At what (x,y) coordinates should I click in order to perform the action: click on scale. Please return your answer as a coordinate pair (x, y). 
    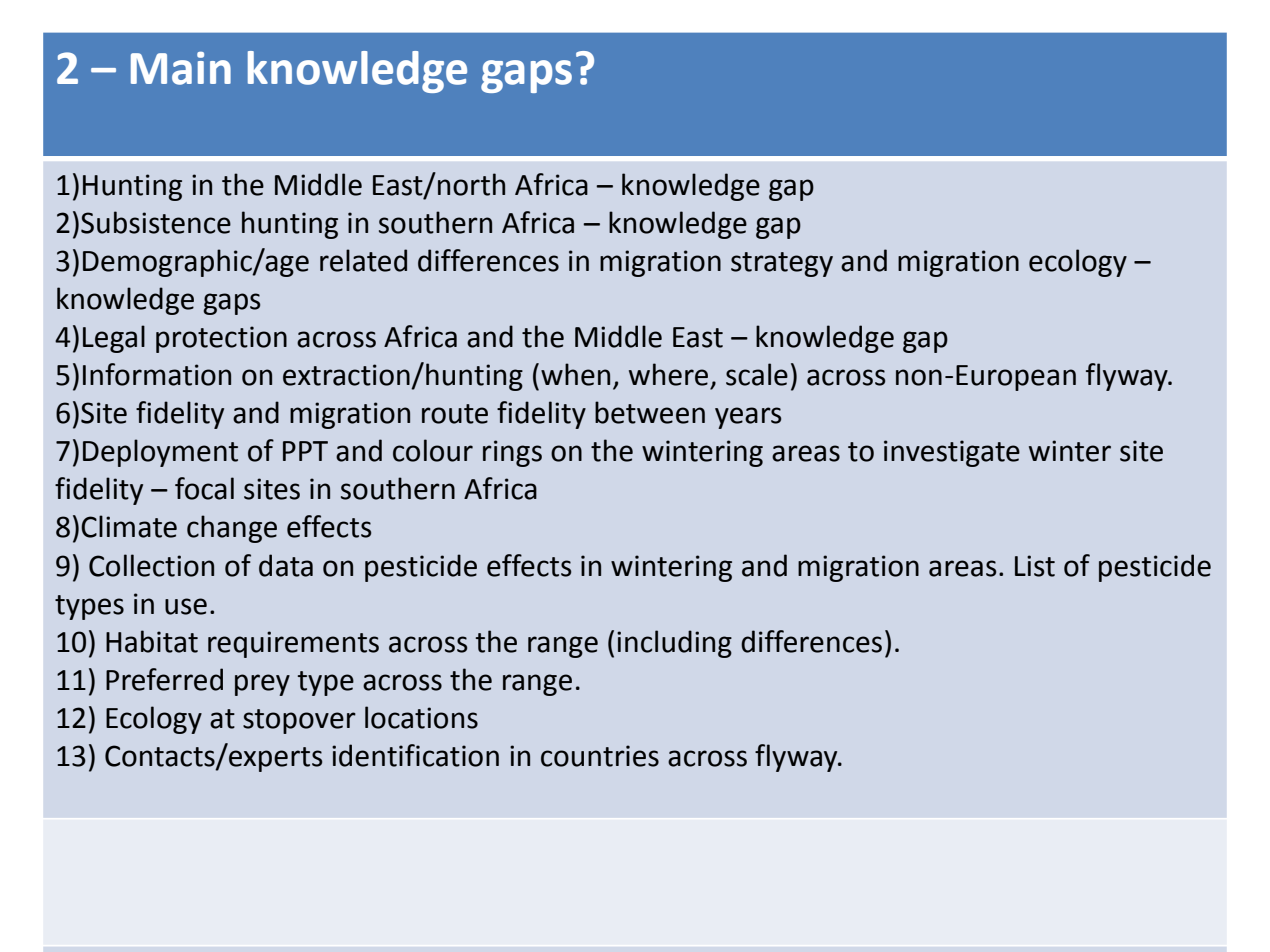
    Looking at the image, I should click on (757, 374).
